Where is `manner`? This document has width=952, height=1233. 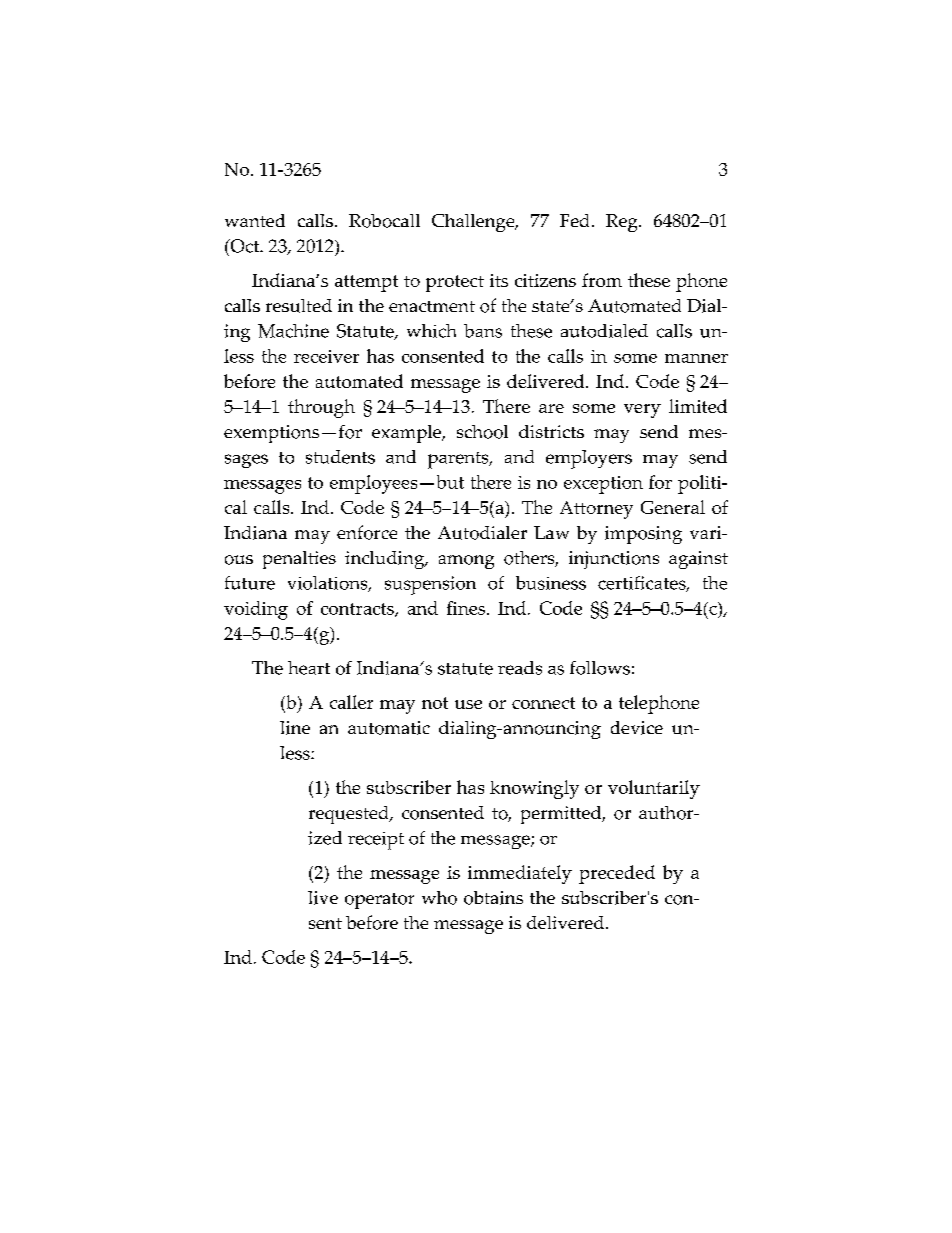
manner is located at coordinates (696, 358).
